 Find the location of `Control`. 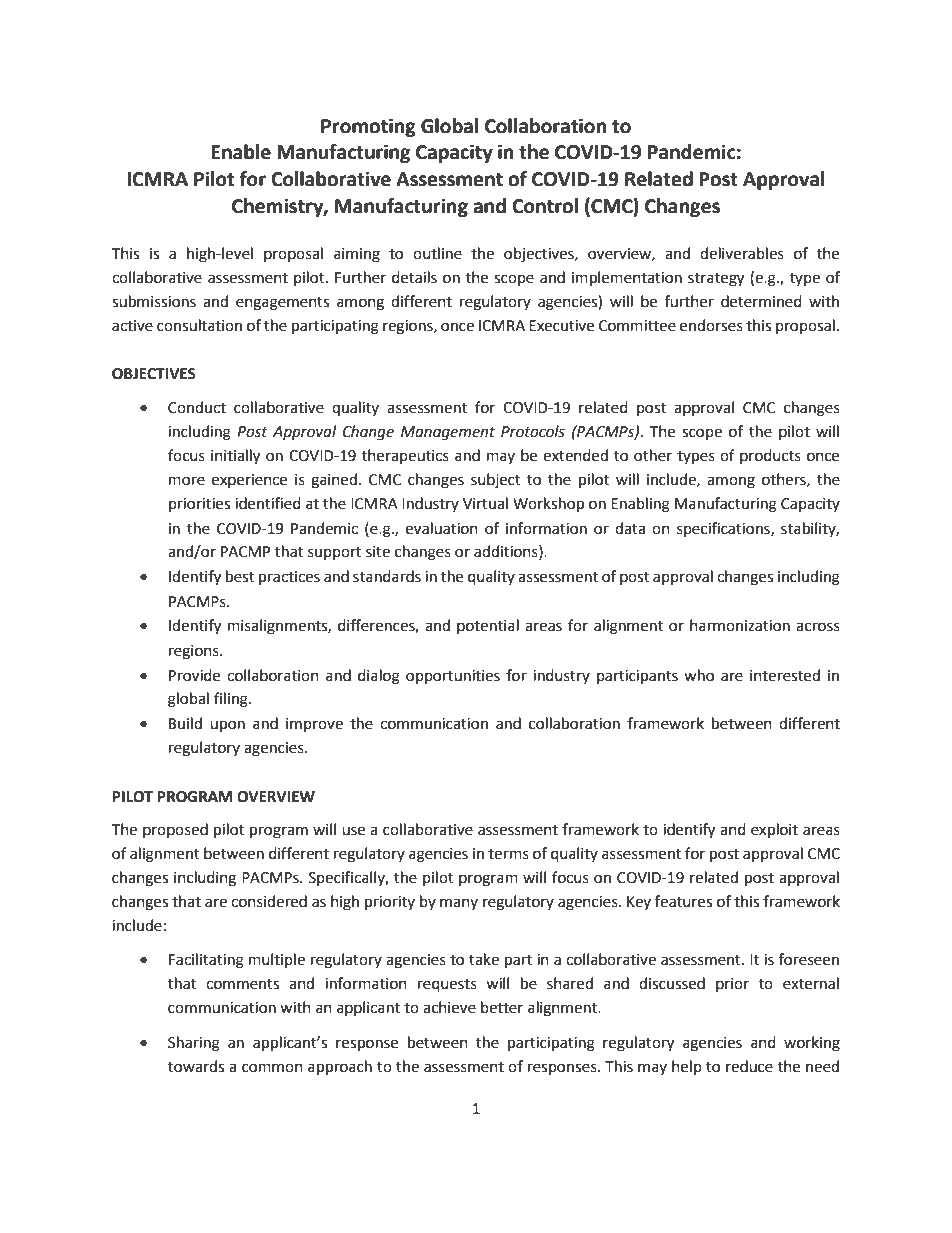

Control is located at coordinates (545, 206).
